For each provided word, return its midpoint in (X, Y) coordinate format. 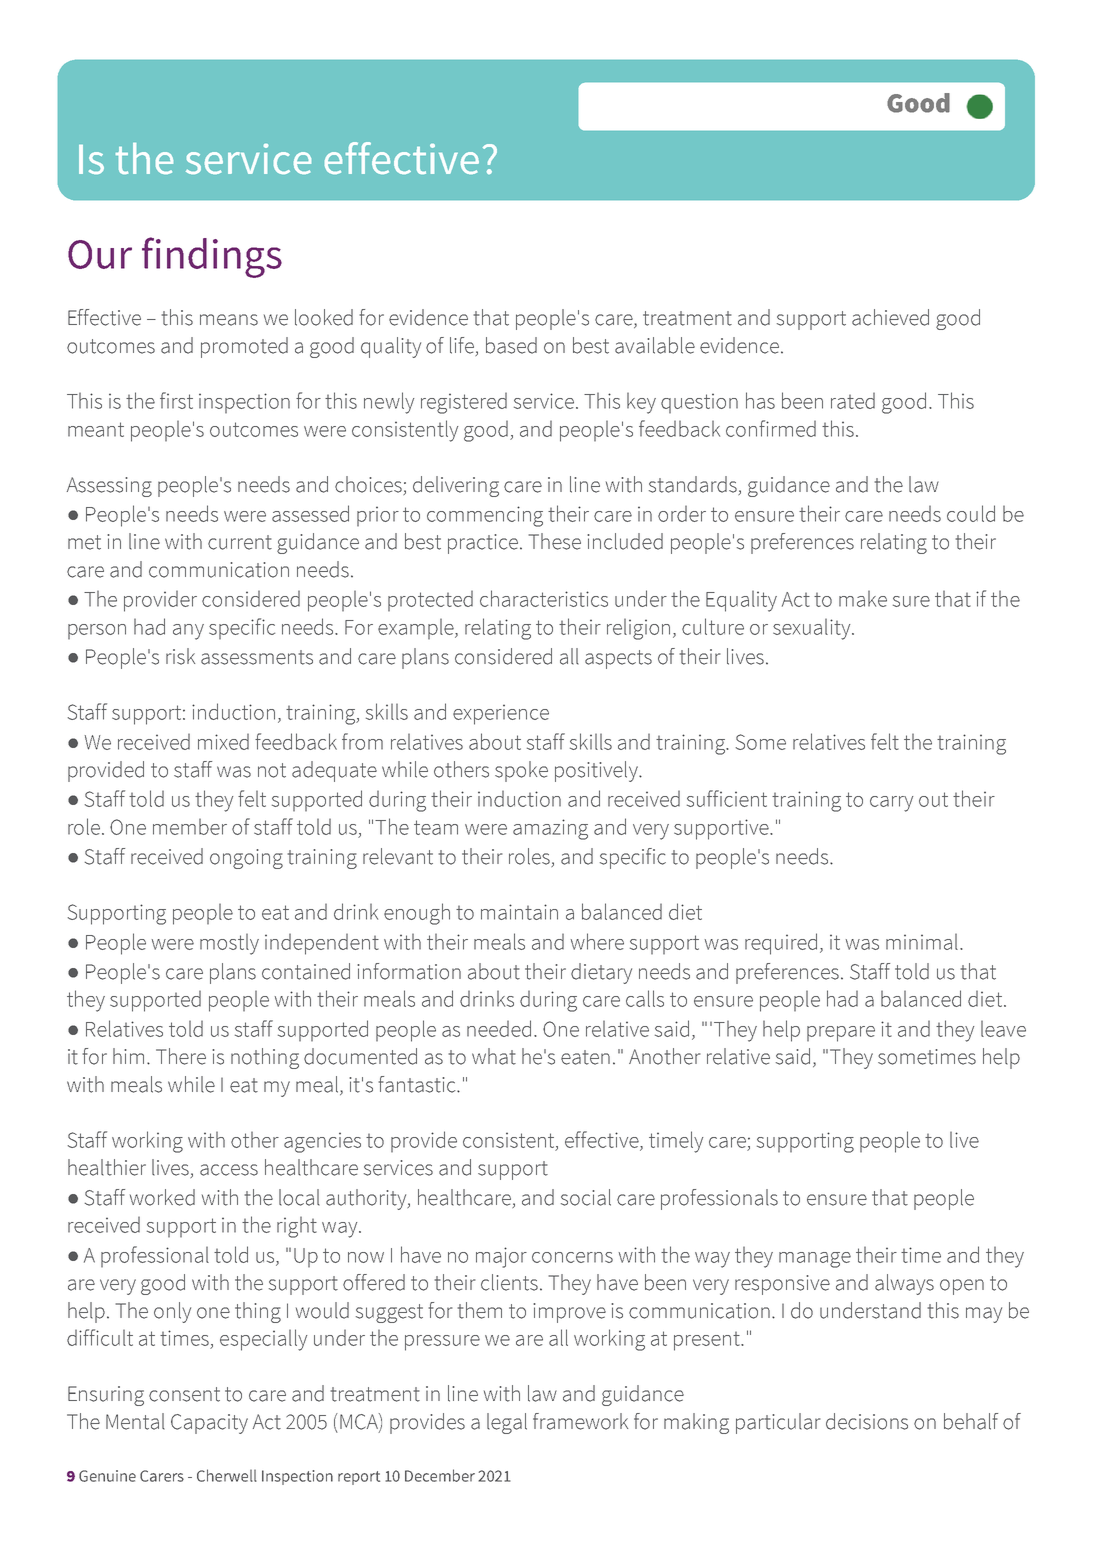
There (181, 1056)
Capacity (209, 1424)
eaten (585, 1057)
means (229, 320)
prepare (841, 1034)
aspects (618, 659)
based (511, 345)
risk (180, 656)
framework (580, 1421)
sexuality (813, 629)
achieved (890, 317)
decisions (867, 1421)
